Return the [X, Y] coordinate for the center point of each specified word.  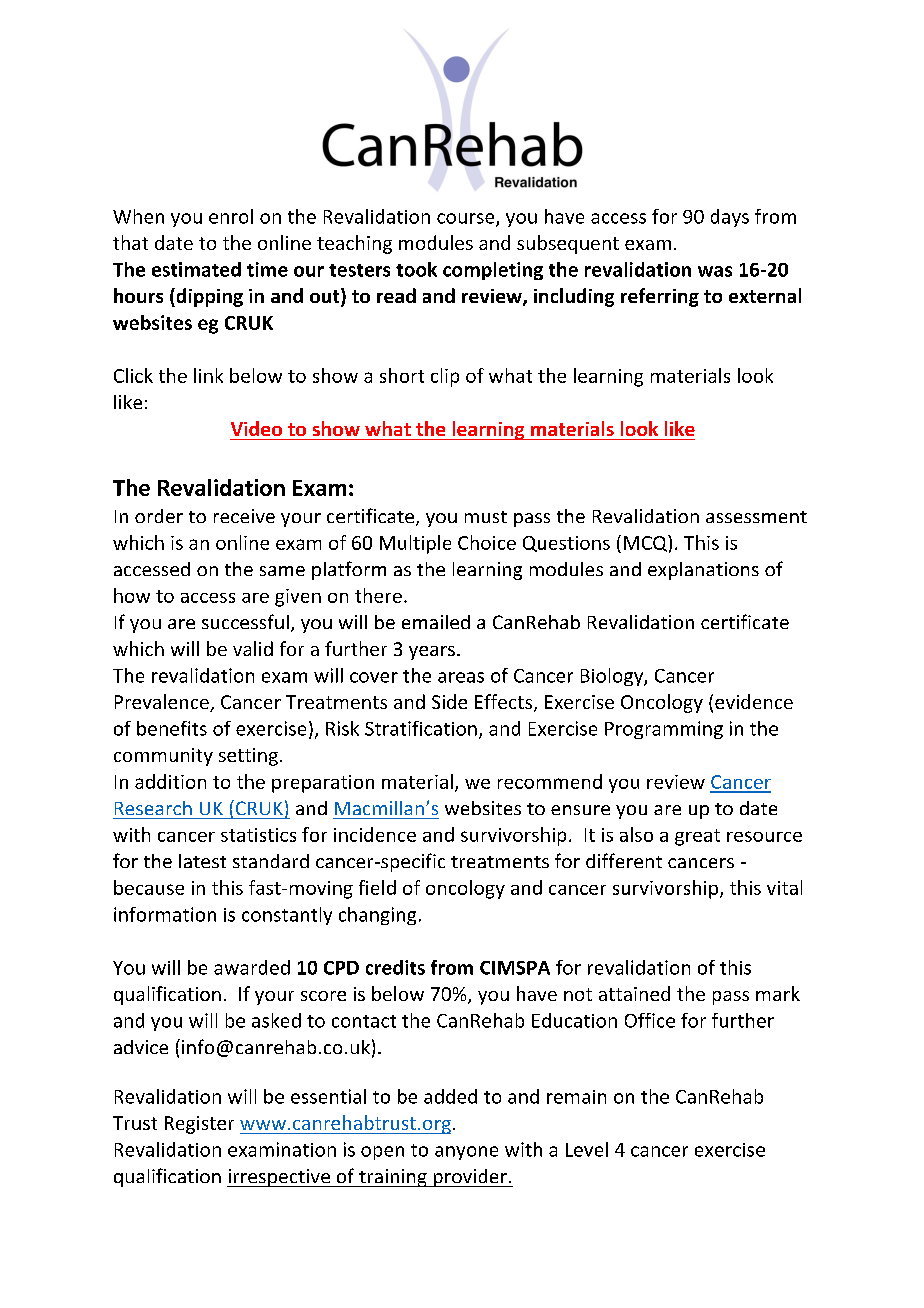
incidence [375, 834]
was [715, 271]
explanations [703, 571]
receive [244, 516]
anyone [466, 1153]
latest [202, 861]
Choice [487, 542]
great [697, 837]
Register [199, 1125]
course [467, 219]
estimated [196, 269]
